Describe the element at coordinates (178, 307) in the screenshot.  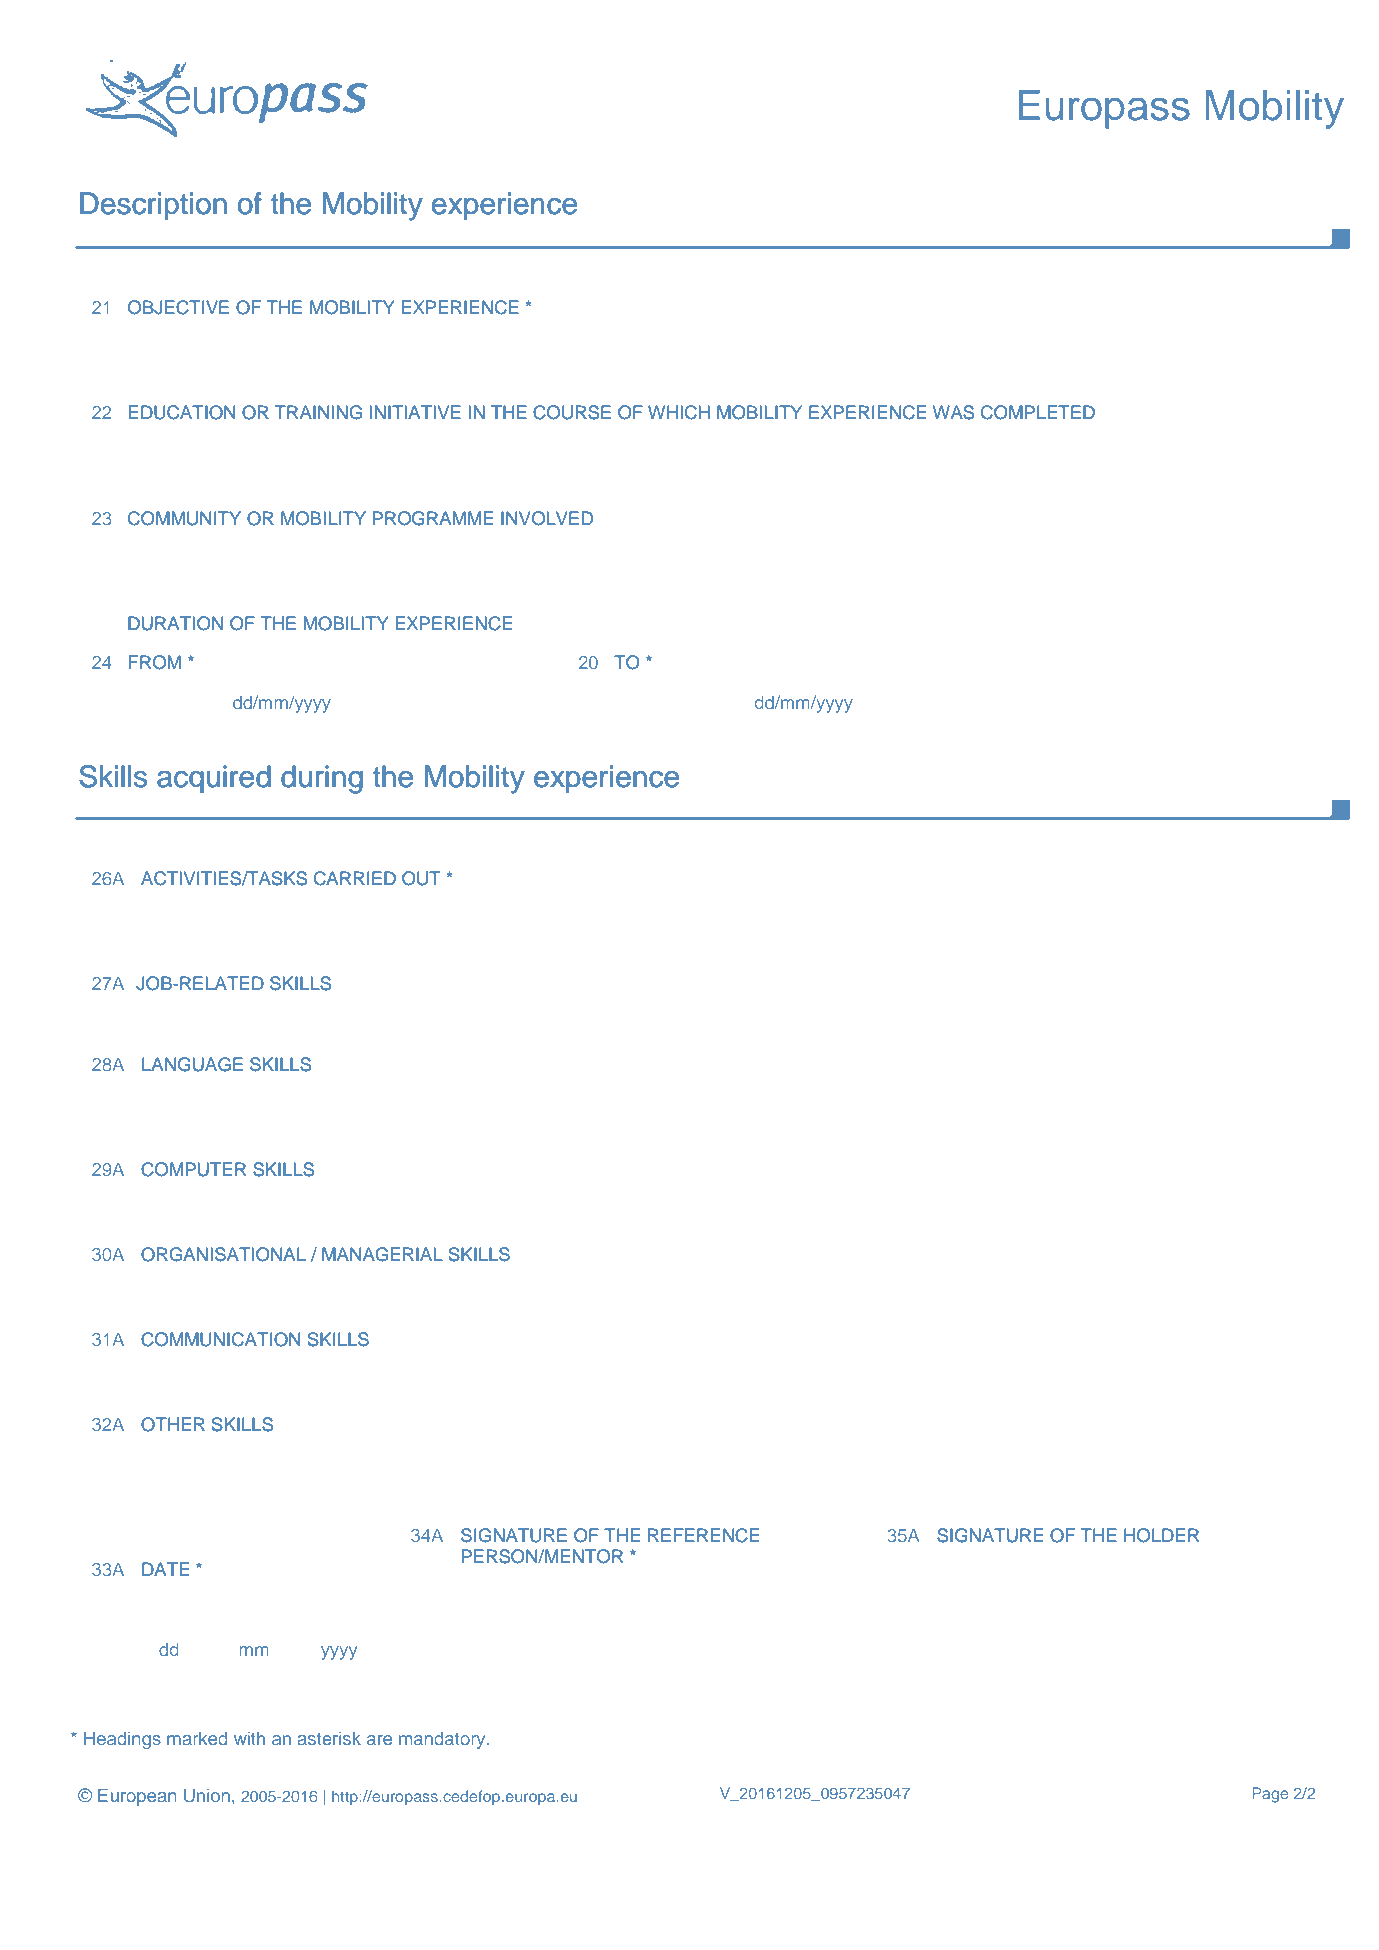
I see `OBJECTIVE` at that location.
